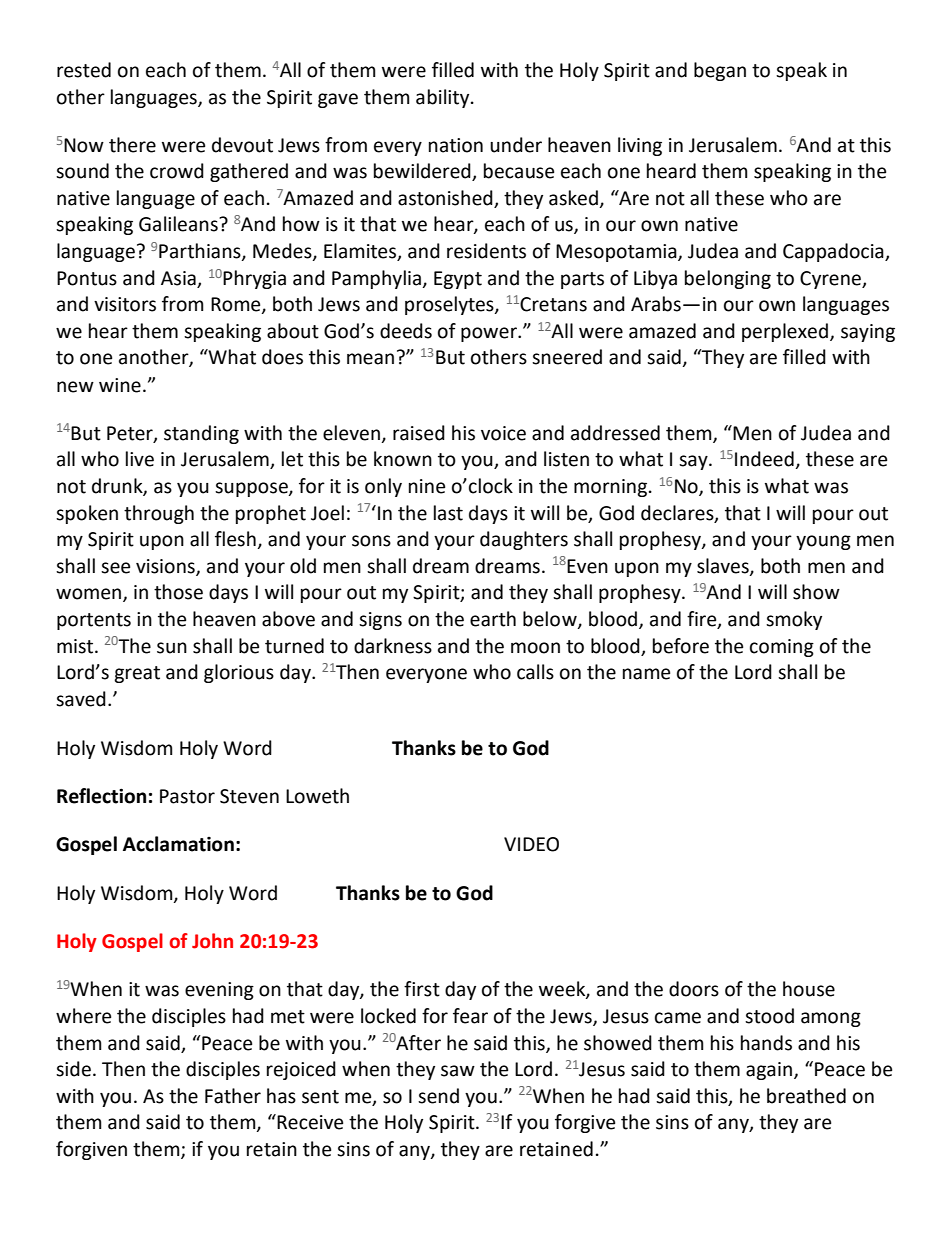  I want to click on house, so click(809, 989).
